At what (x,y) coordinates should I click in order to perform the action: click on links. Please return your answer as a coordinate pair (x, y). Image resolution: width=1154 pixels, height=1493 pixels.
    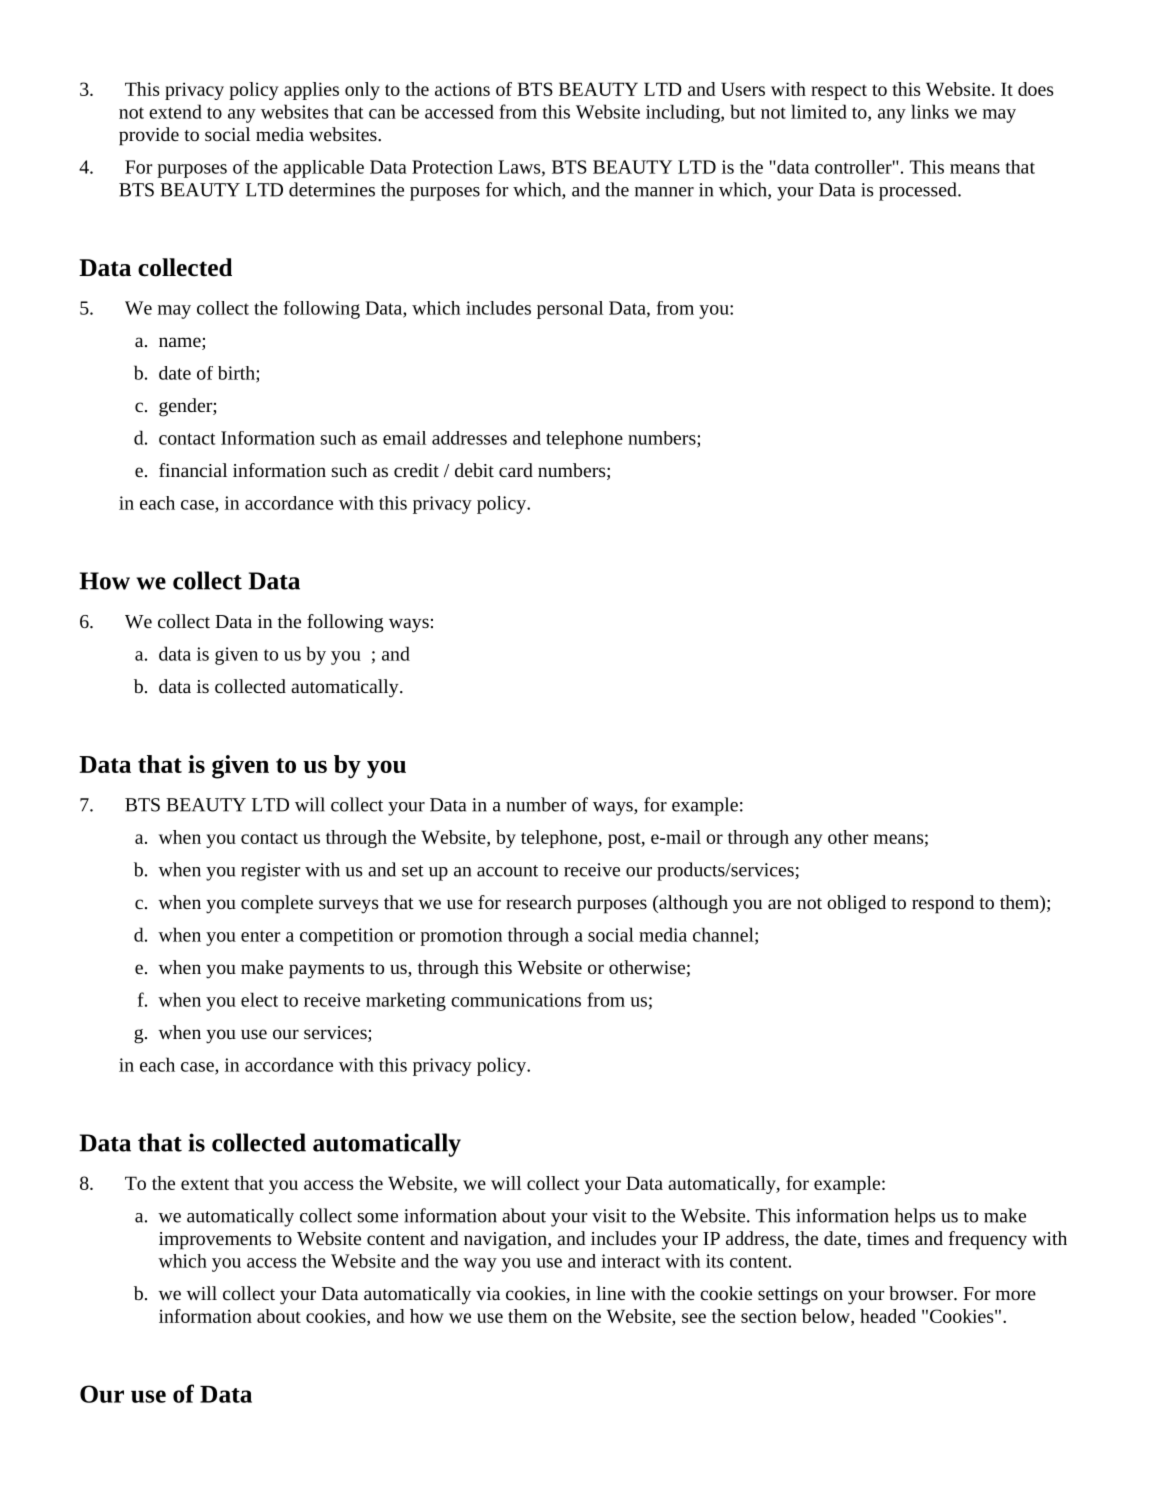
    Looking at the image, I should click on (930, 111).
